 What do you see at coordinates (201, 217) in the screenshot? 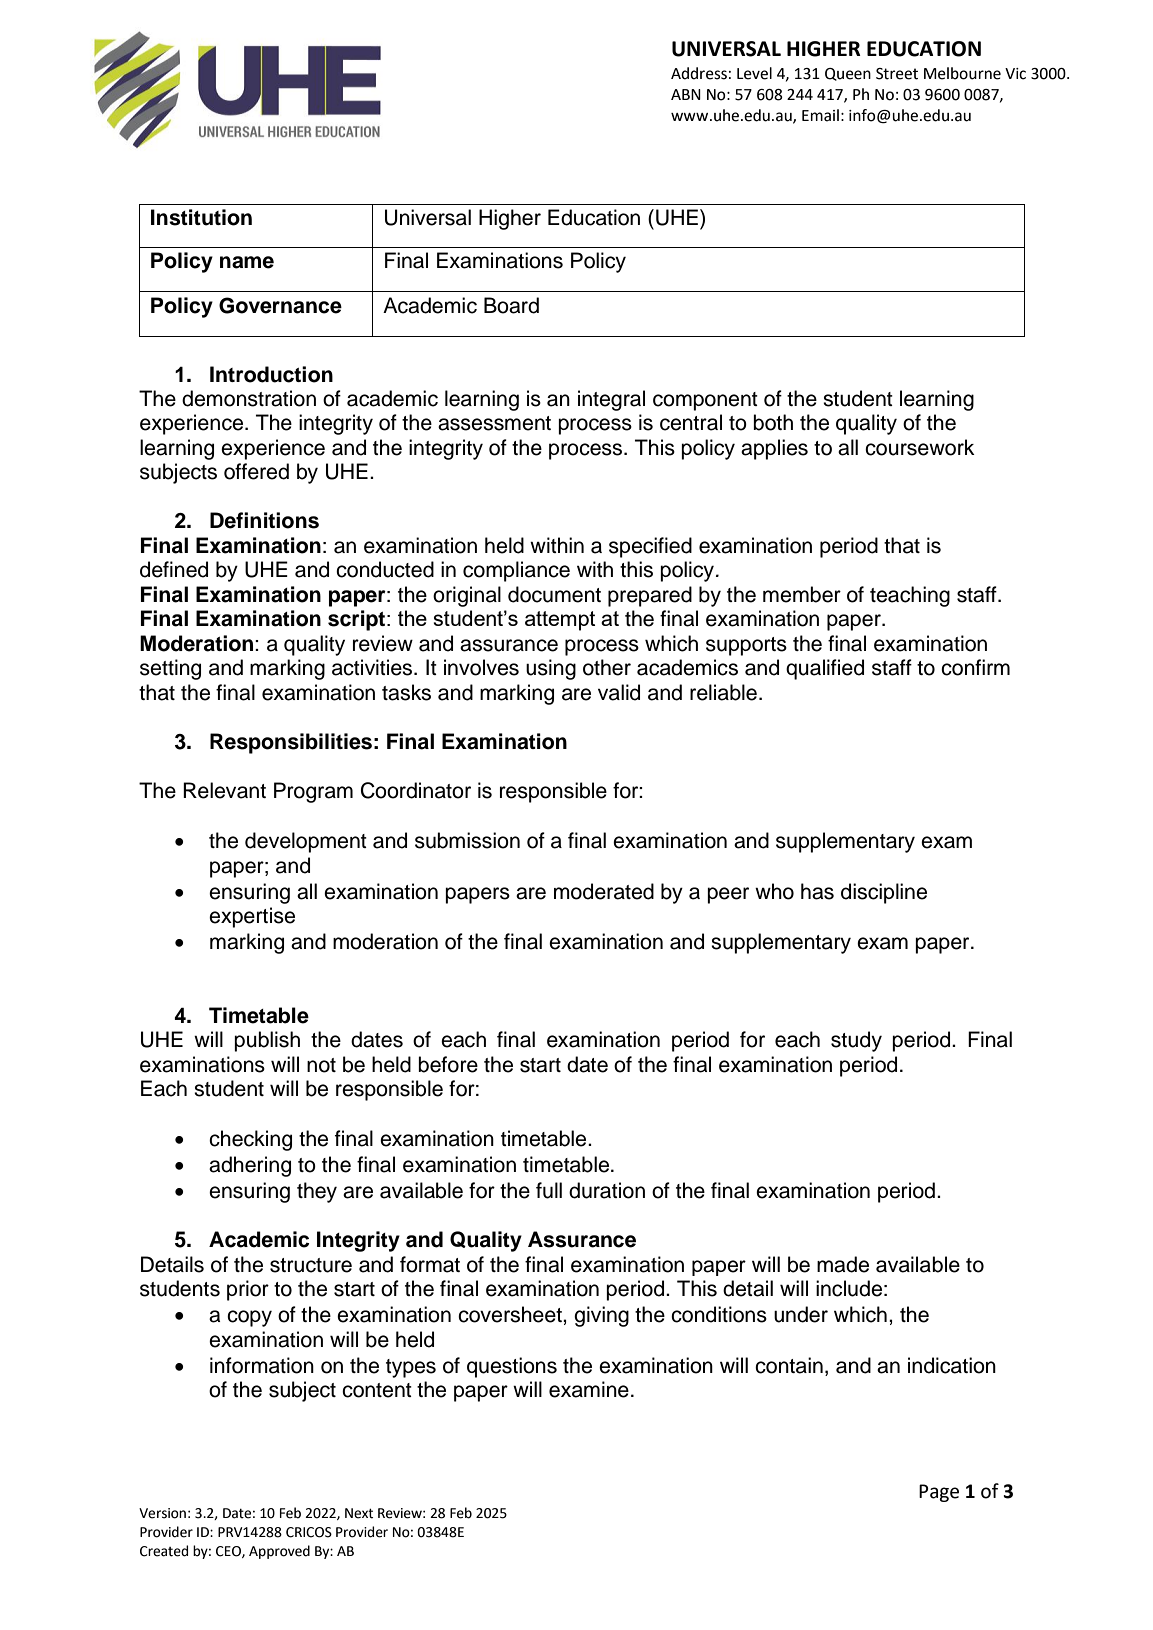
I see `Institution` at bounding box center [201, 217].
